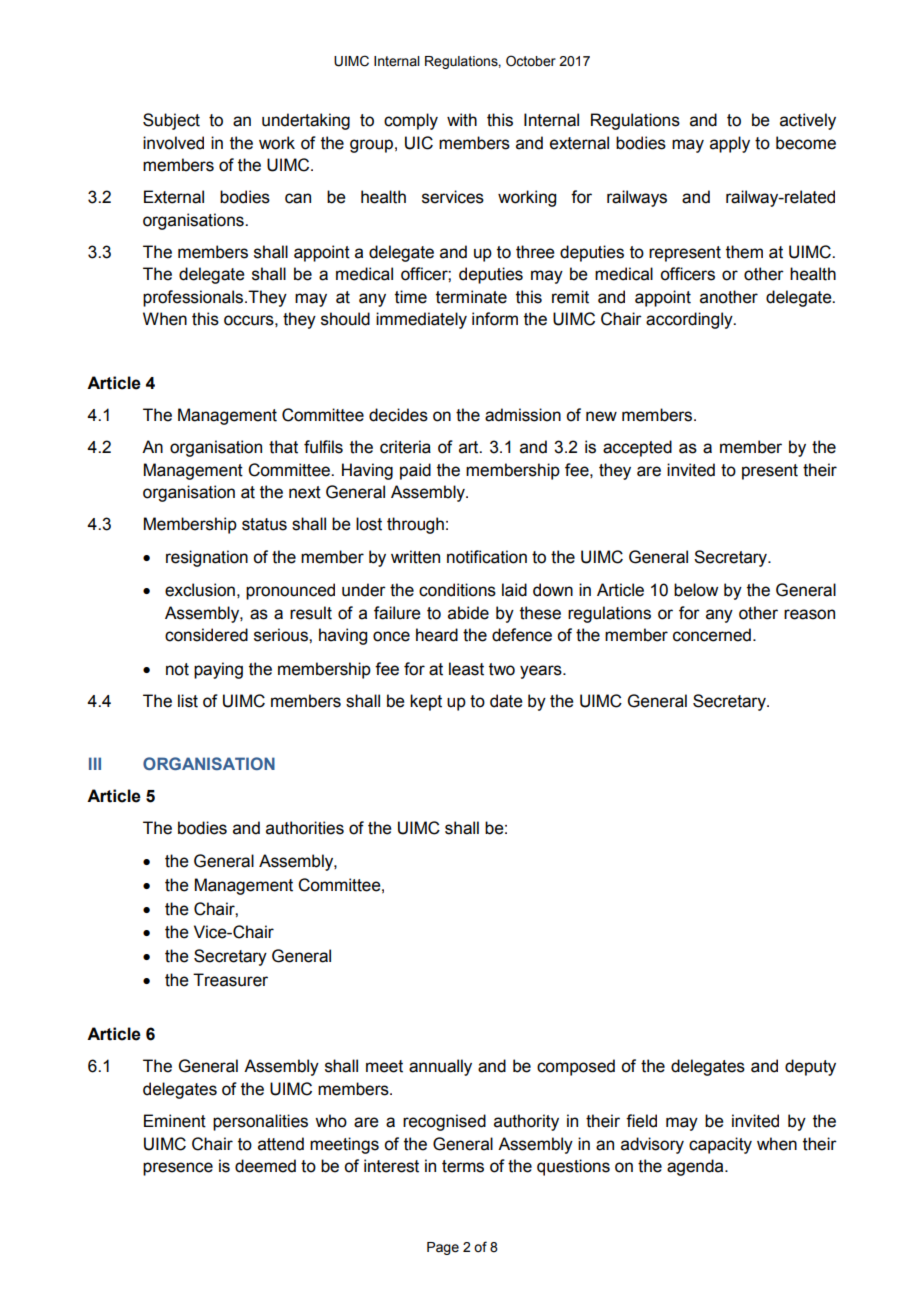 The height and width of the screenshot is (1308, 924). Describe the element at coordinates (171, 121) in the screenshot. I see `Subject` at that location.
